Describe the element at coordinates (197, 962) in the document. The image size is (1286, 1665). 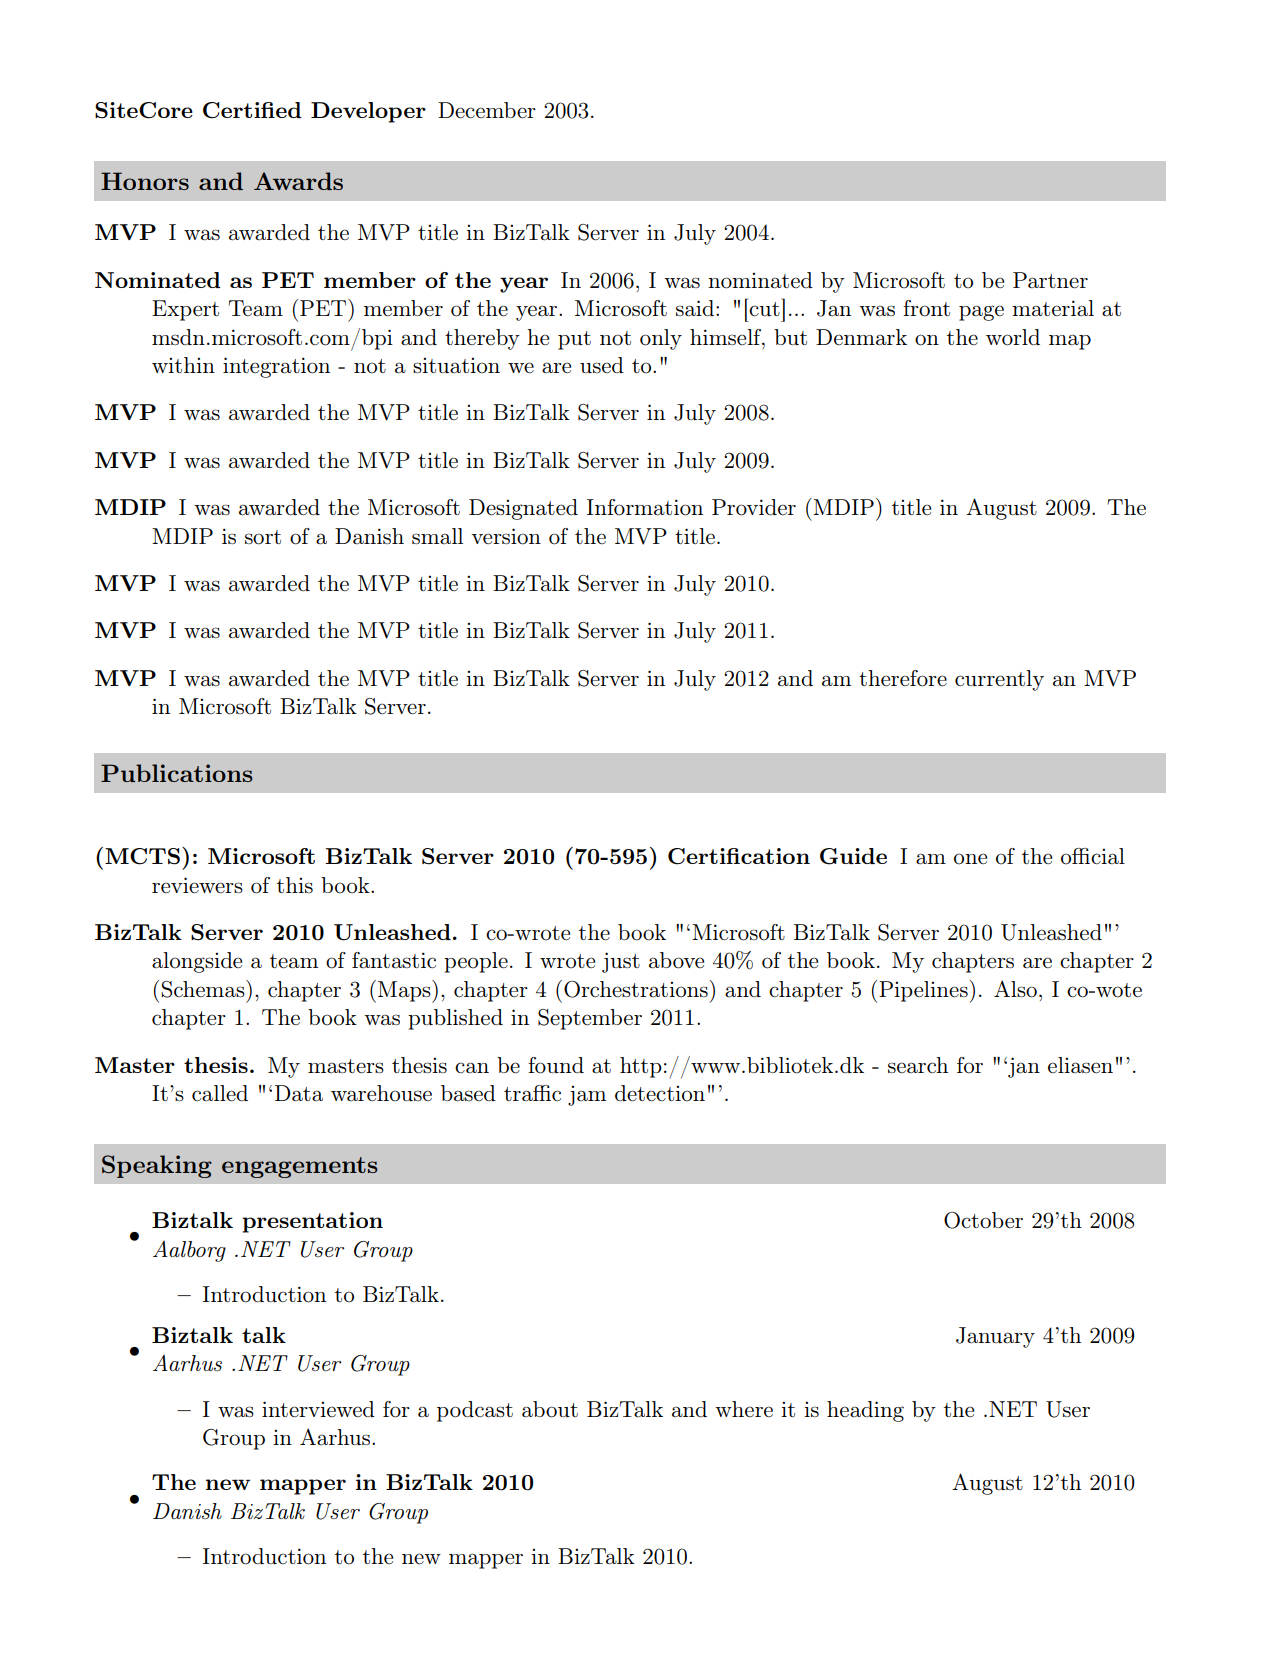
I see `alongside` at that location.
